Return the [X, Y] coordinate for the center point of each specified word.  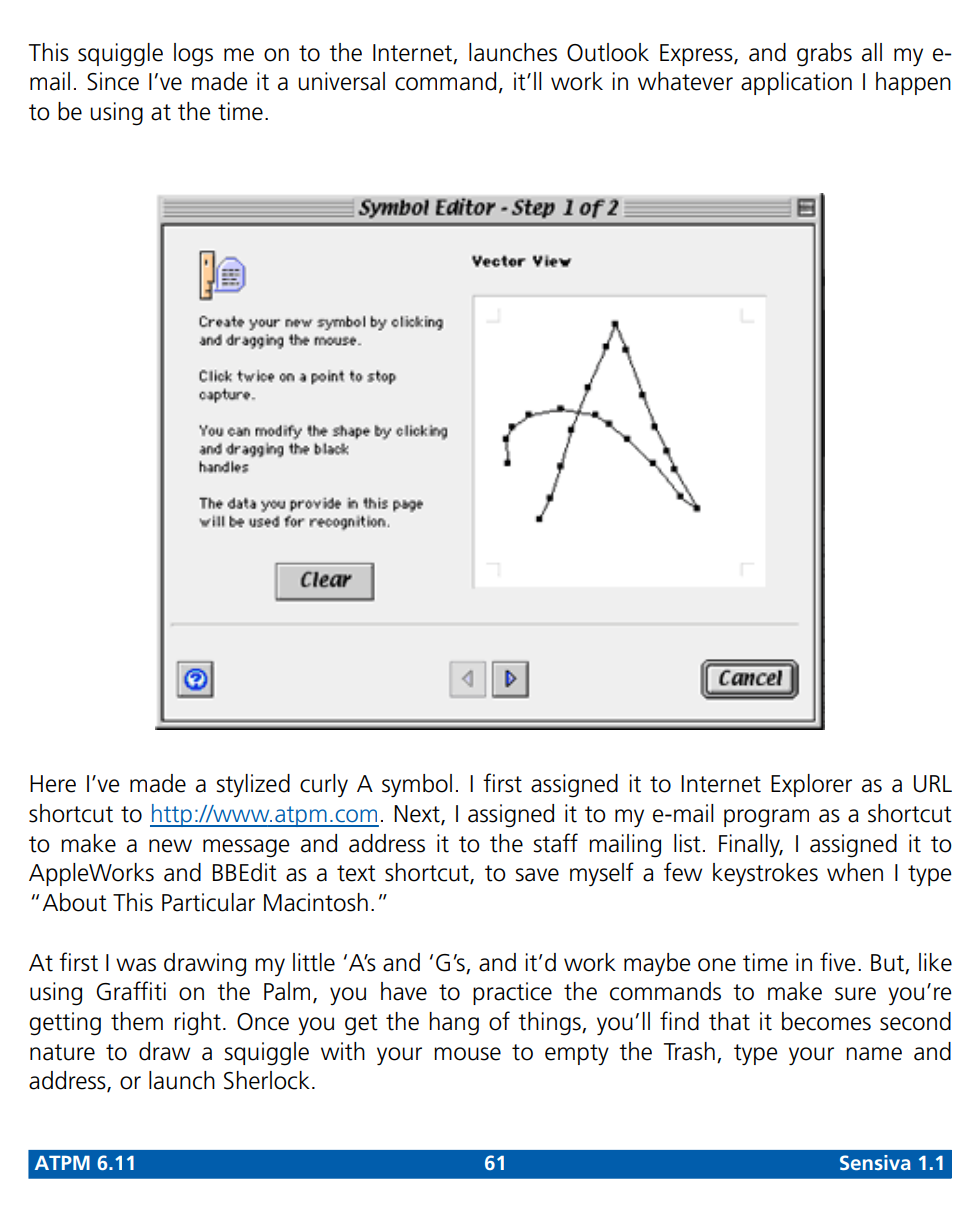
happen [913, 83]
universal [341, 81]
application [796, 83]
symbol [417, 785]
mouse [467, 1054]
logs [193, 55]
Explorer [811, 785]
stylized [253, 785]
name [874, 1054]
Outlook [608, 52]
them [137, 1021]
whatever [685, 81]
